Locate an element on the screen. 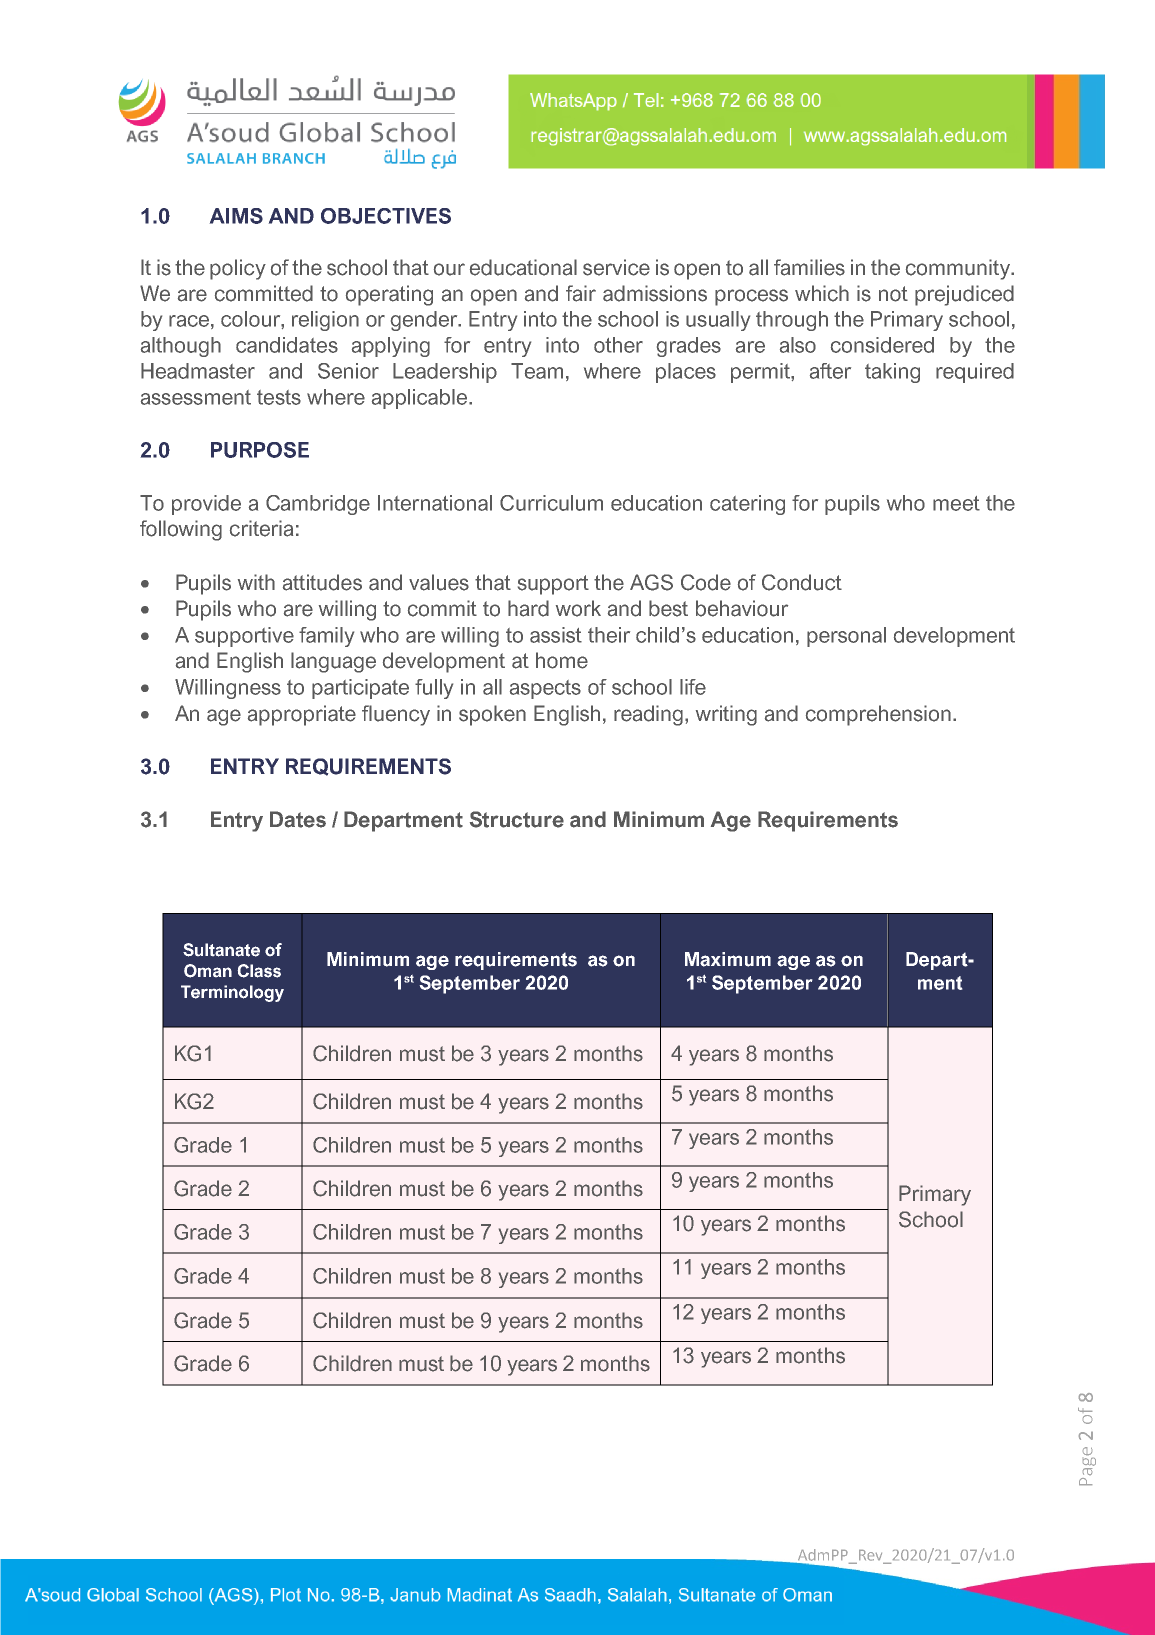 The height and width of the screenshot is (1635, 1155). AIMS is located at coordinates (236, 216).
